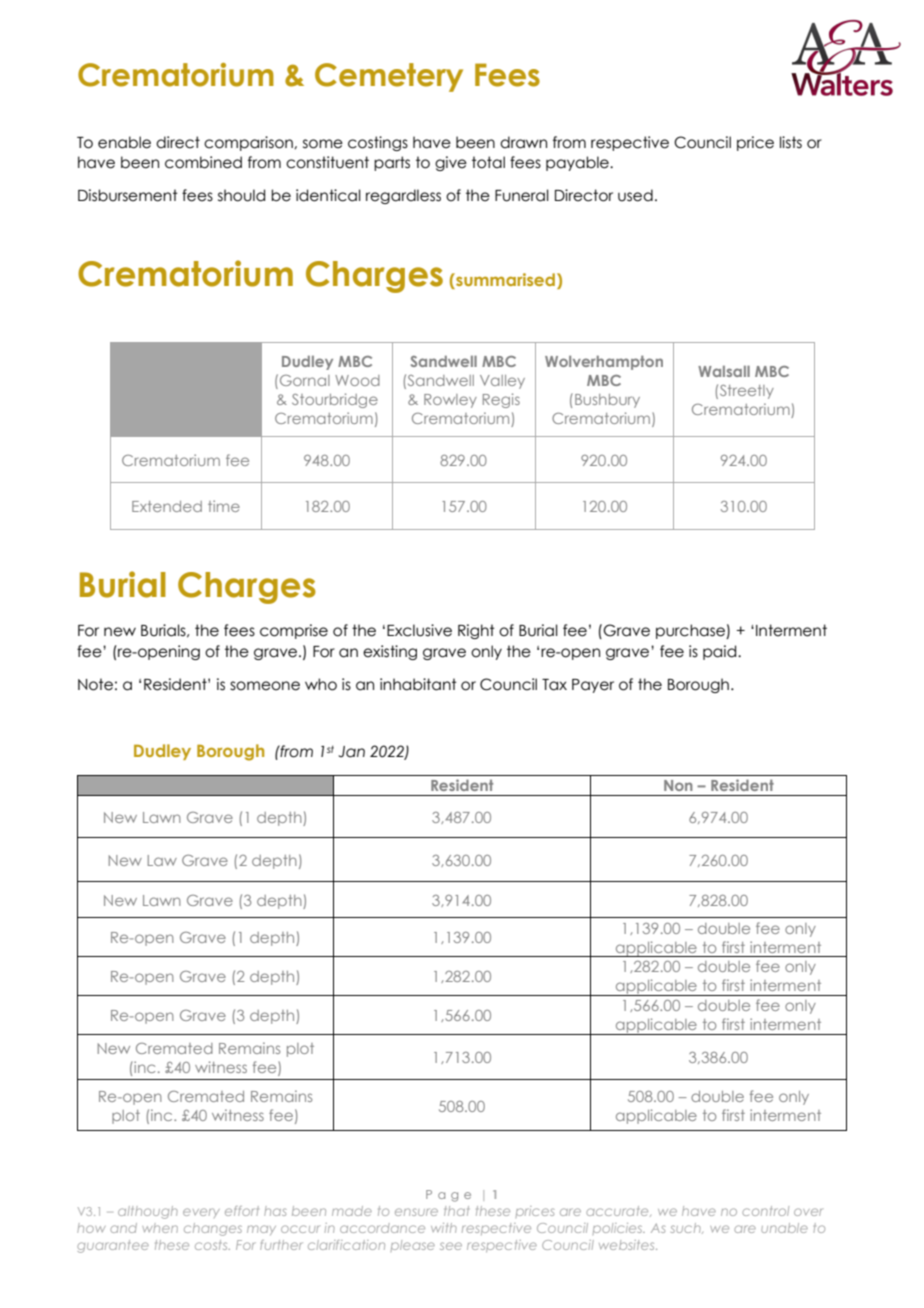  Describe the element at coordinates (791, 142) in the screenshot. I see `lists` at that location.
